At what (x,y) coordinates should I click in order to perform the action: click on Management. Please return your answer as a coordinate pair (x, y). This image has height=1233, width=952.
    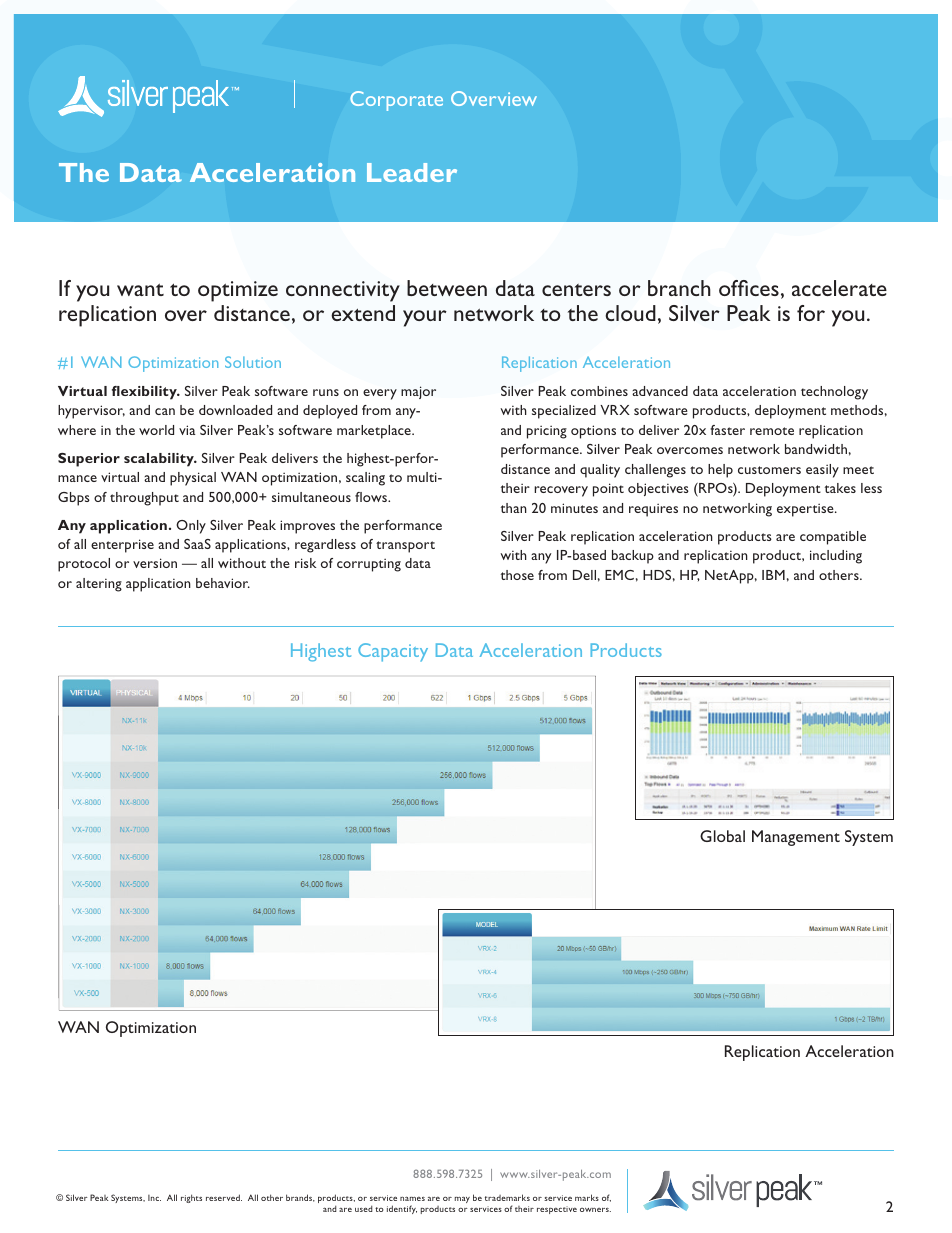
    Looking at the image, I should click on (796, 838).
